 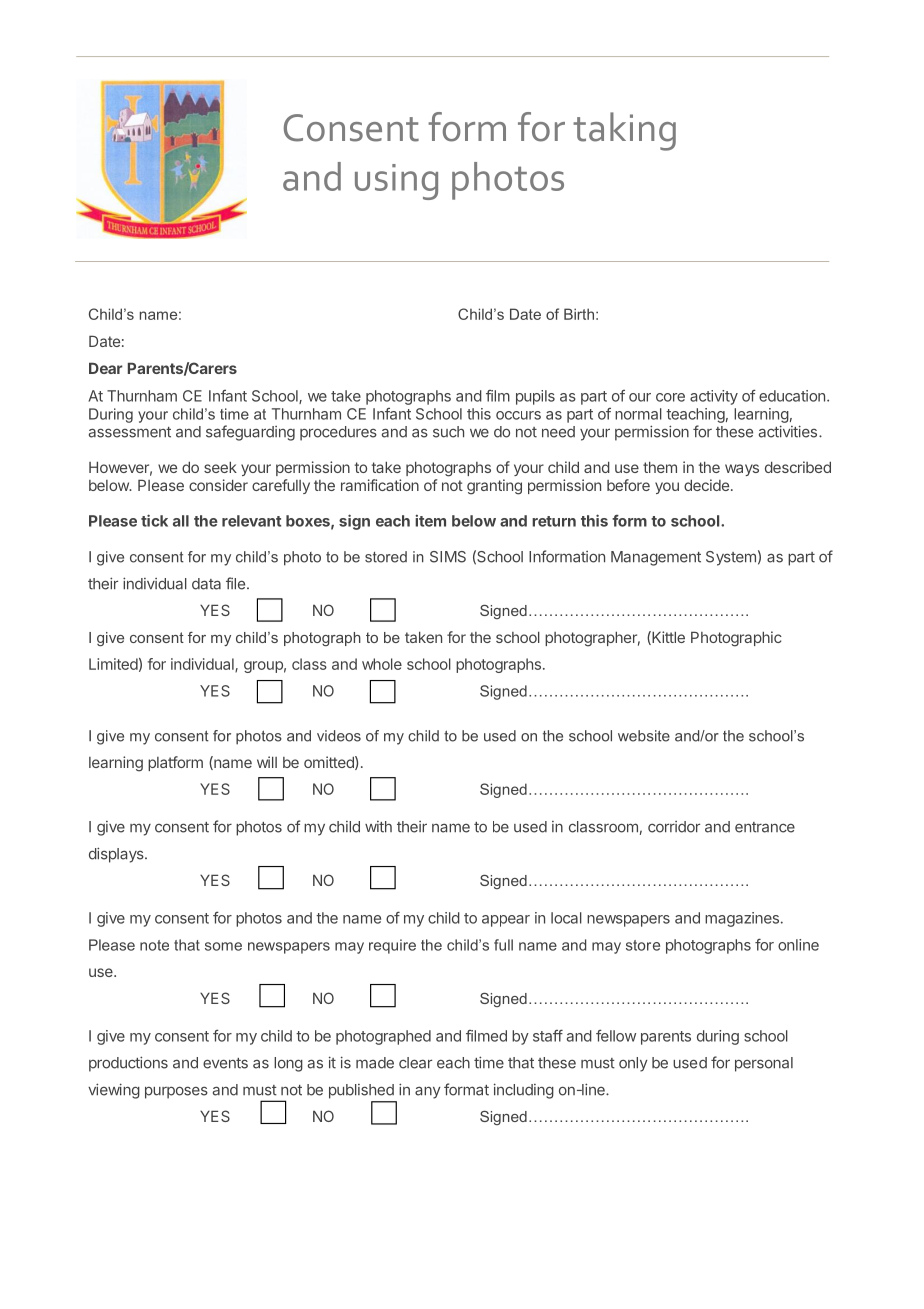 What do you see at coordinates (624, 131) in the screenshot?
I see `taking` at bounding box center [624, 131].
